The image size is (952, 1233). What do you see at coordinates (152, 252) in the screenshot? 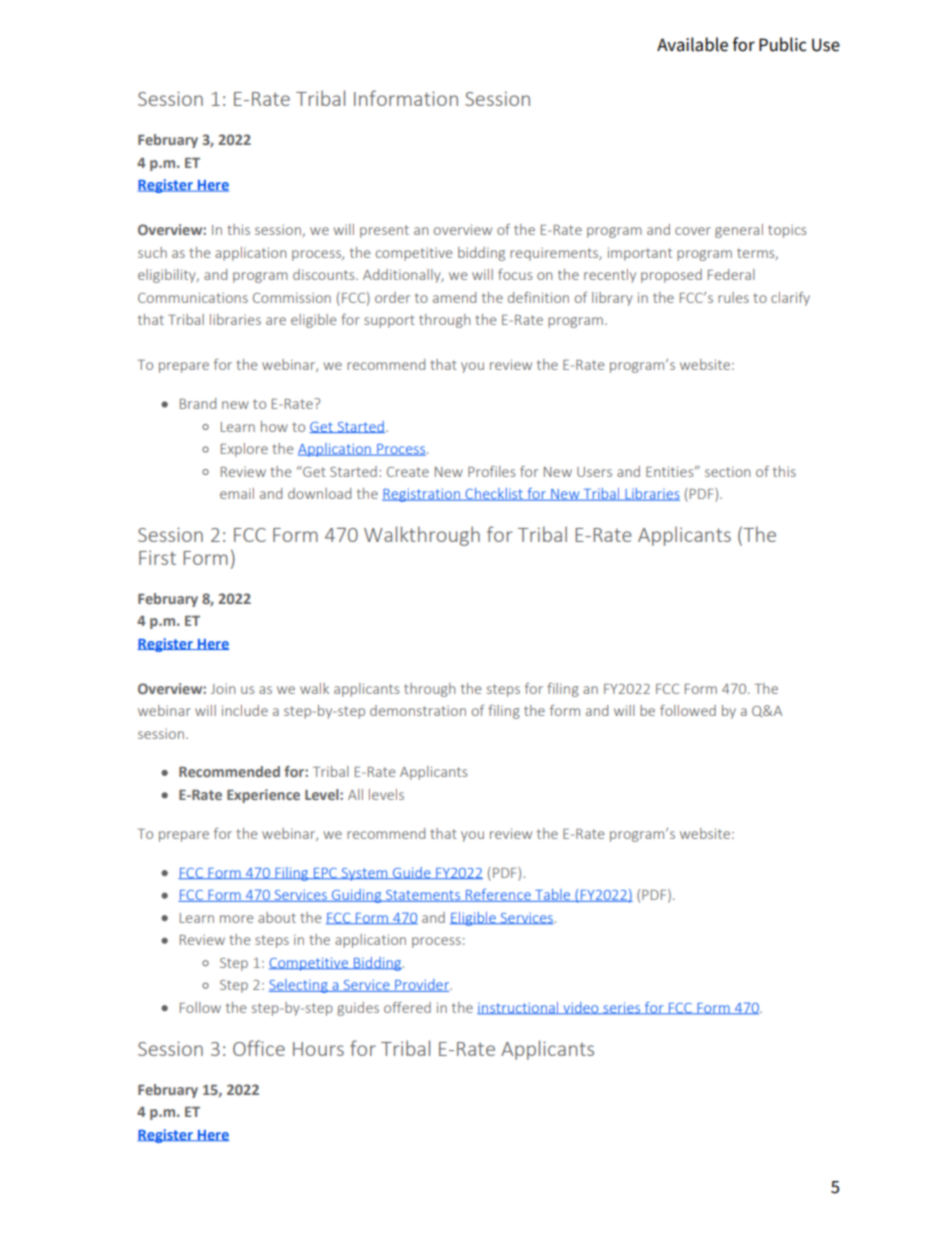
I see `such` at bounding box center [152, 252].
